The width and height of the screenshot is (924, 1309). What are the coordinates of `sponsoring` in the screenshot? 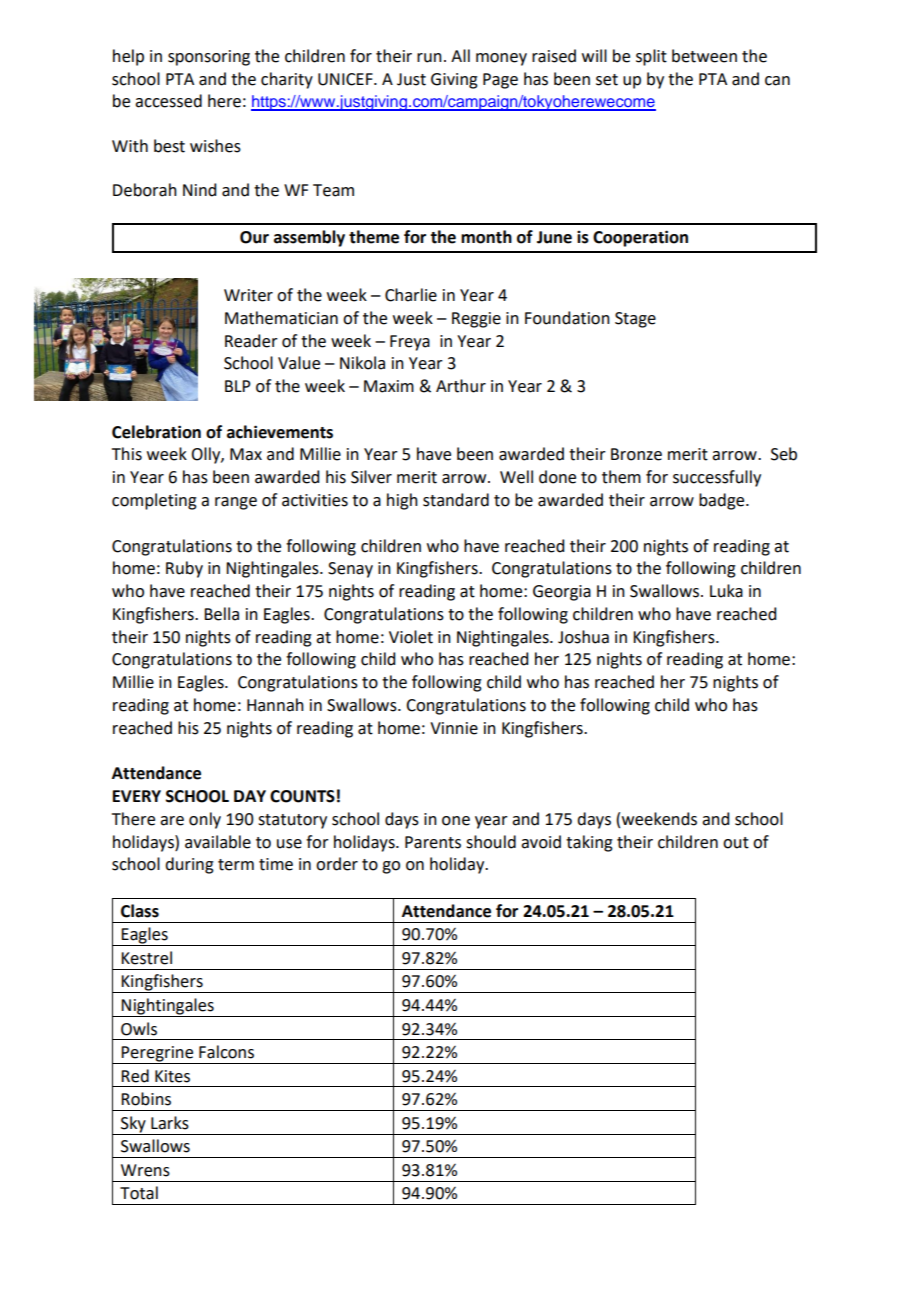 It's located at (209, 58).
